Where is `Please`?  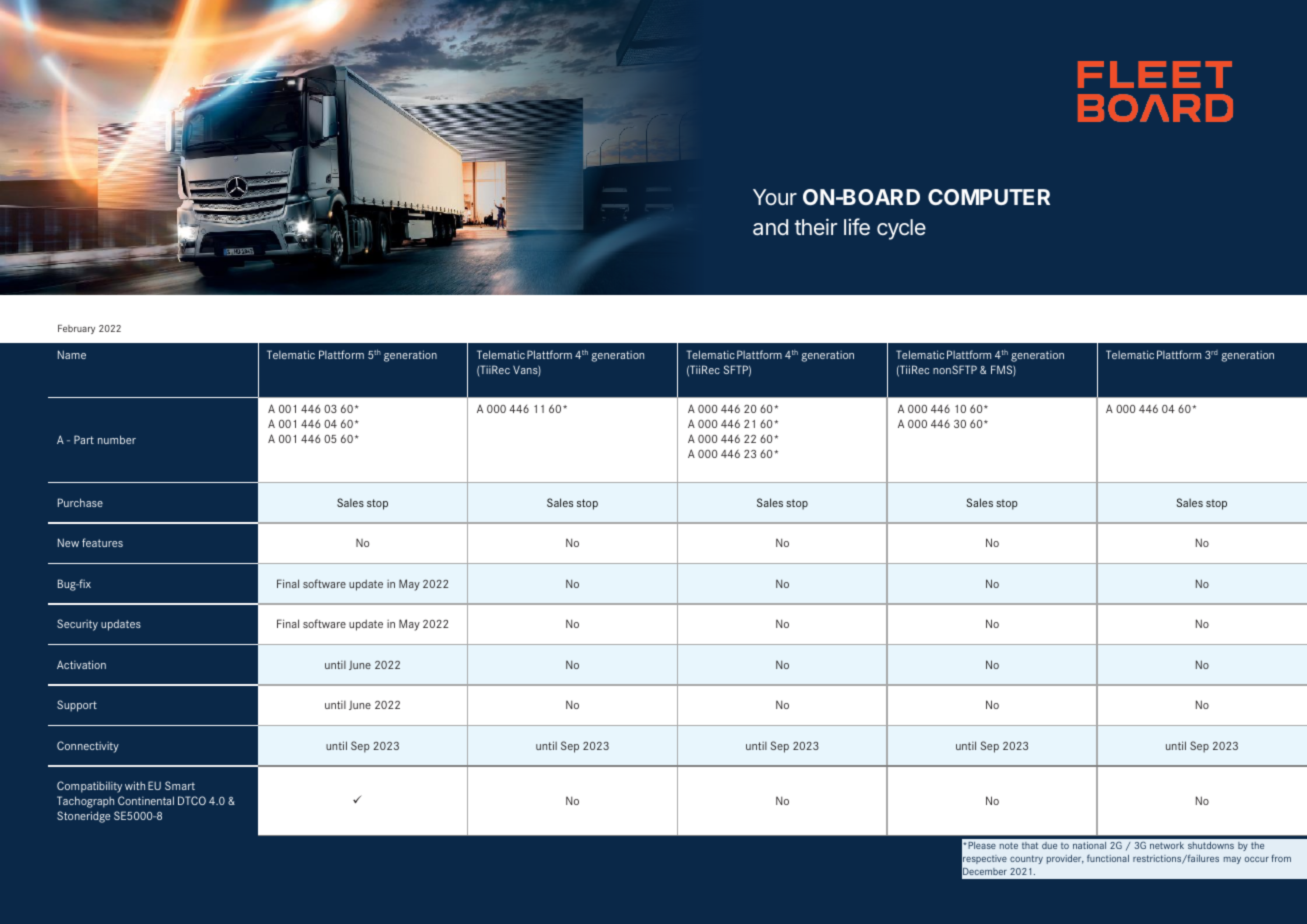
Please is located at coordinates (981, 845).
